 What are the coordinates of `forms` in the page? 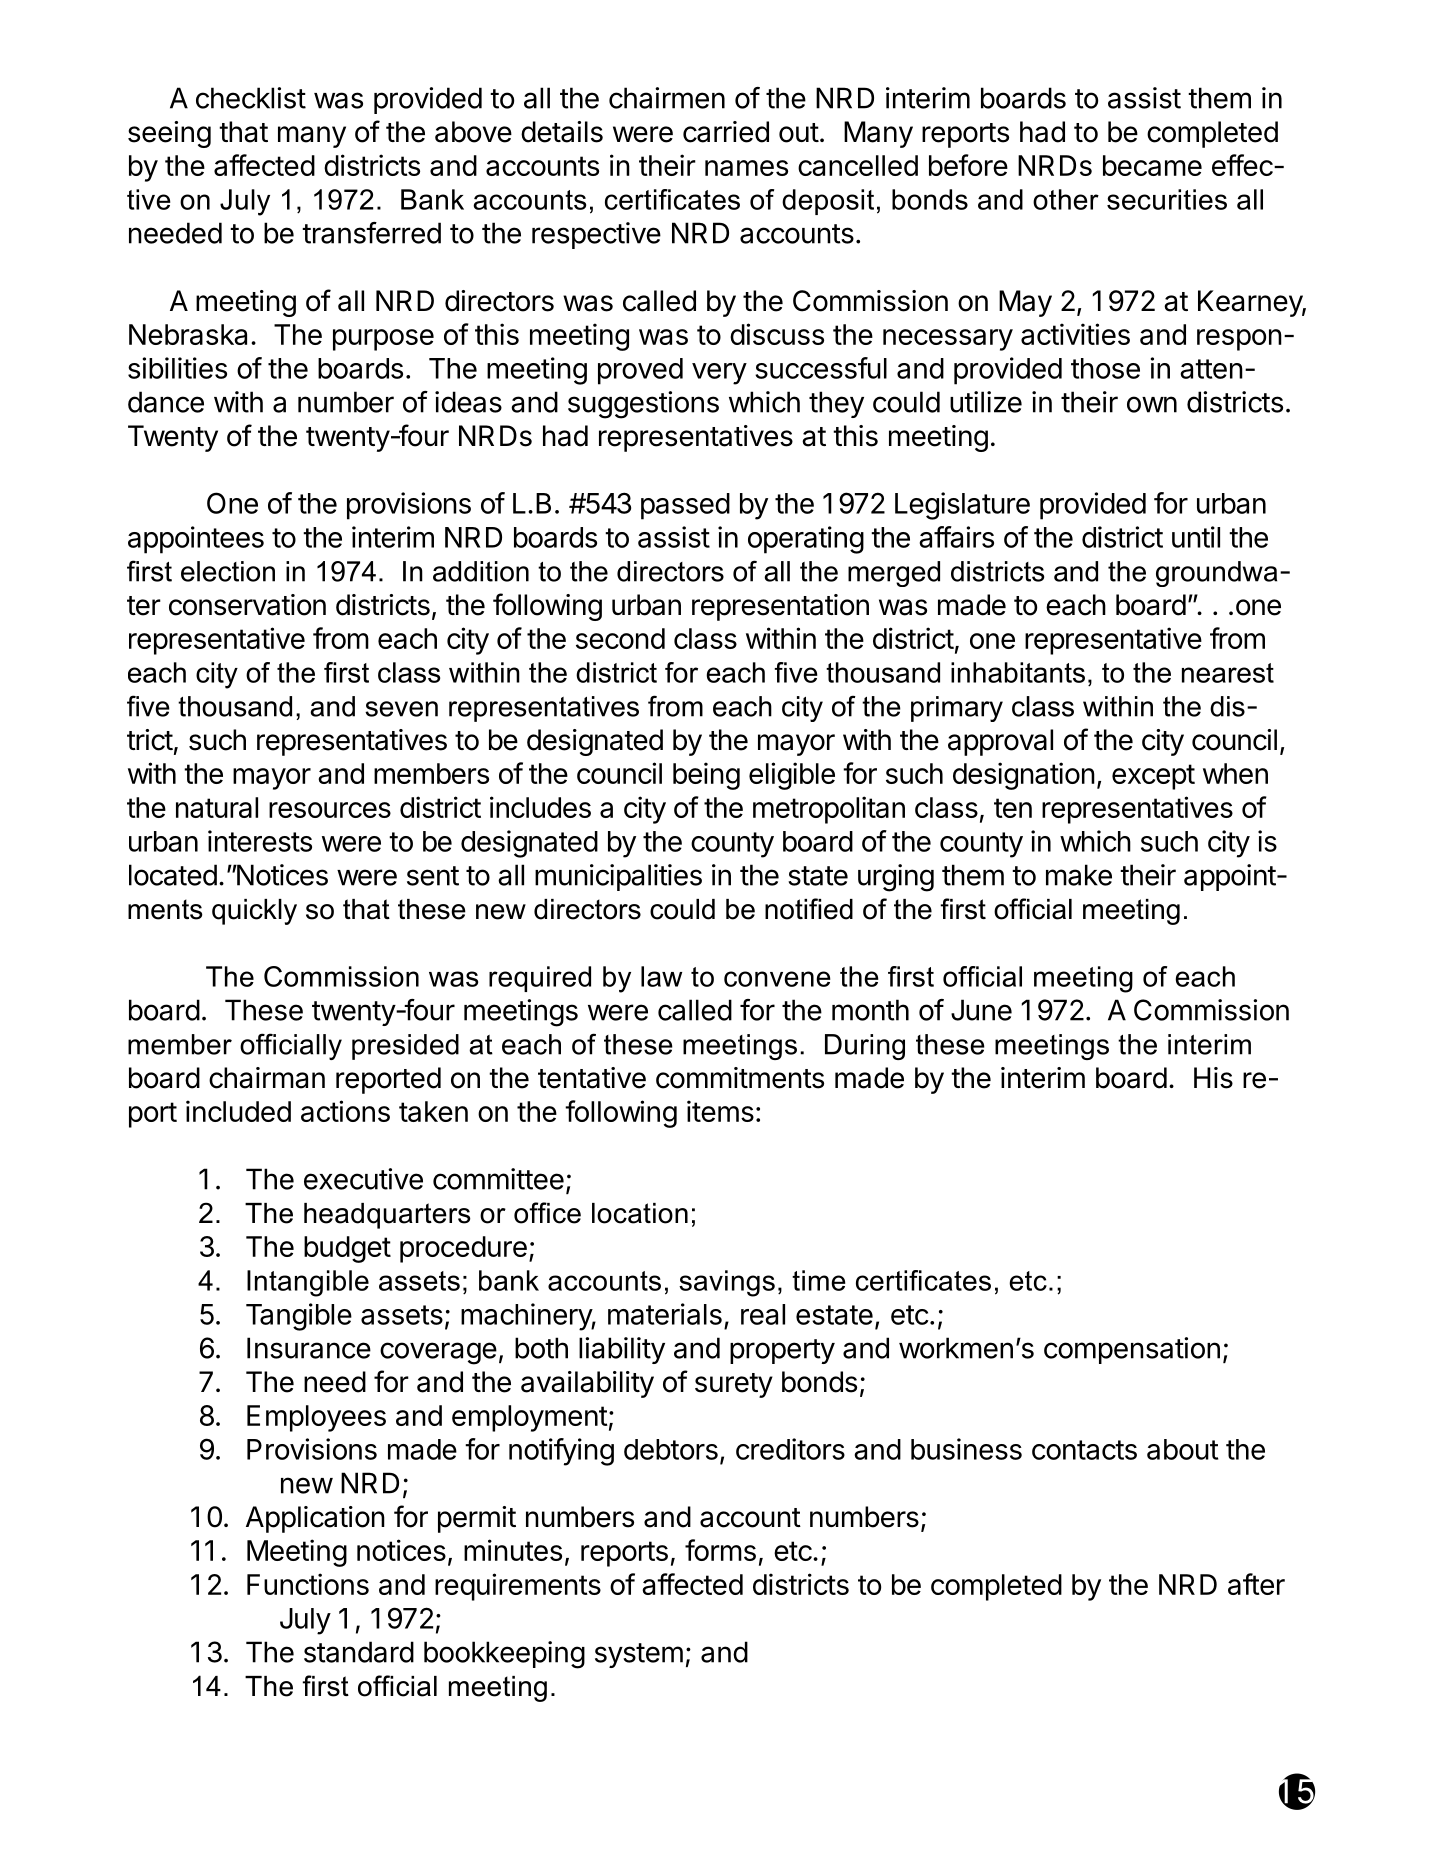 It's located at (720, 1550).
